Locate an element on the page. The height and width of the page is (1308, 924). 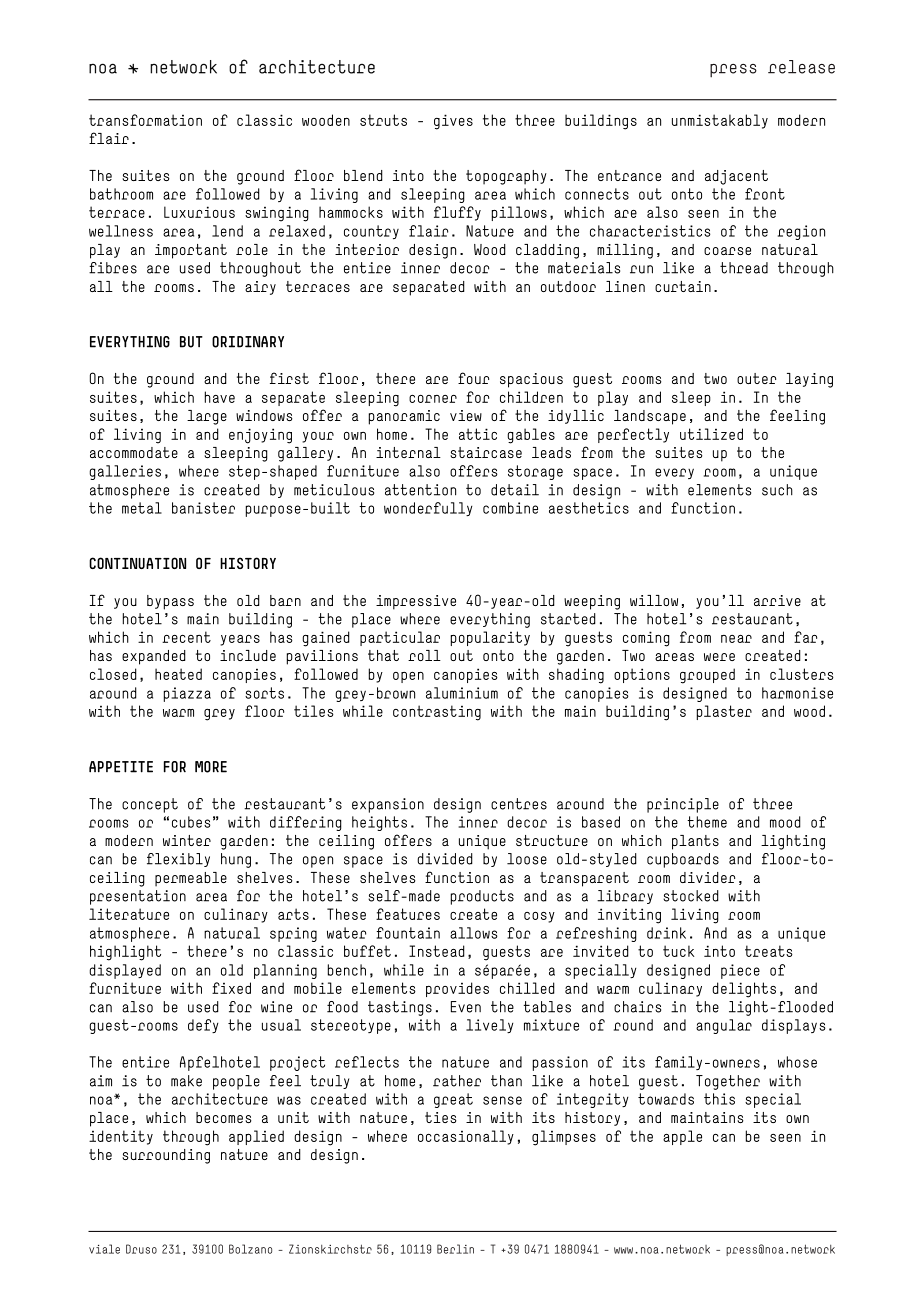
transformation is located at coordinates (145, 120).
